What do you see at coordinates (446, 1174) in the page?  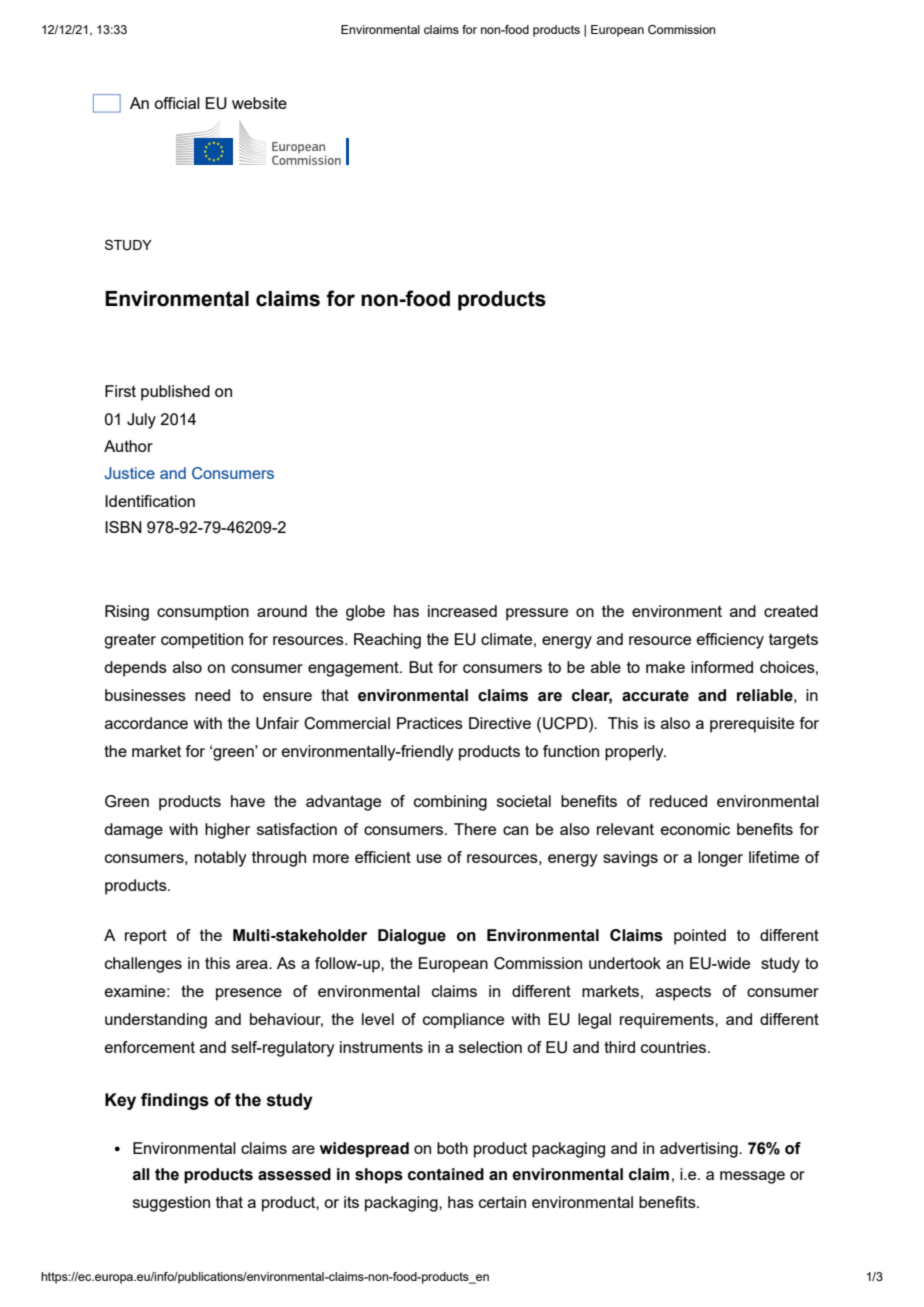 I see `contained` at bounding box center [446, 1174].
